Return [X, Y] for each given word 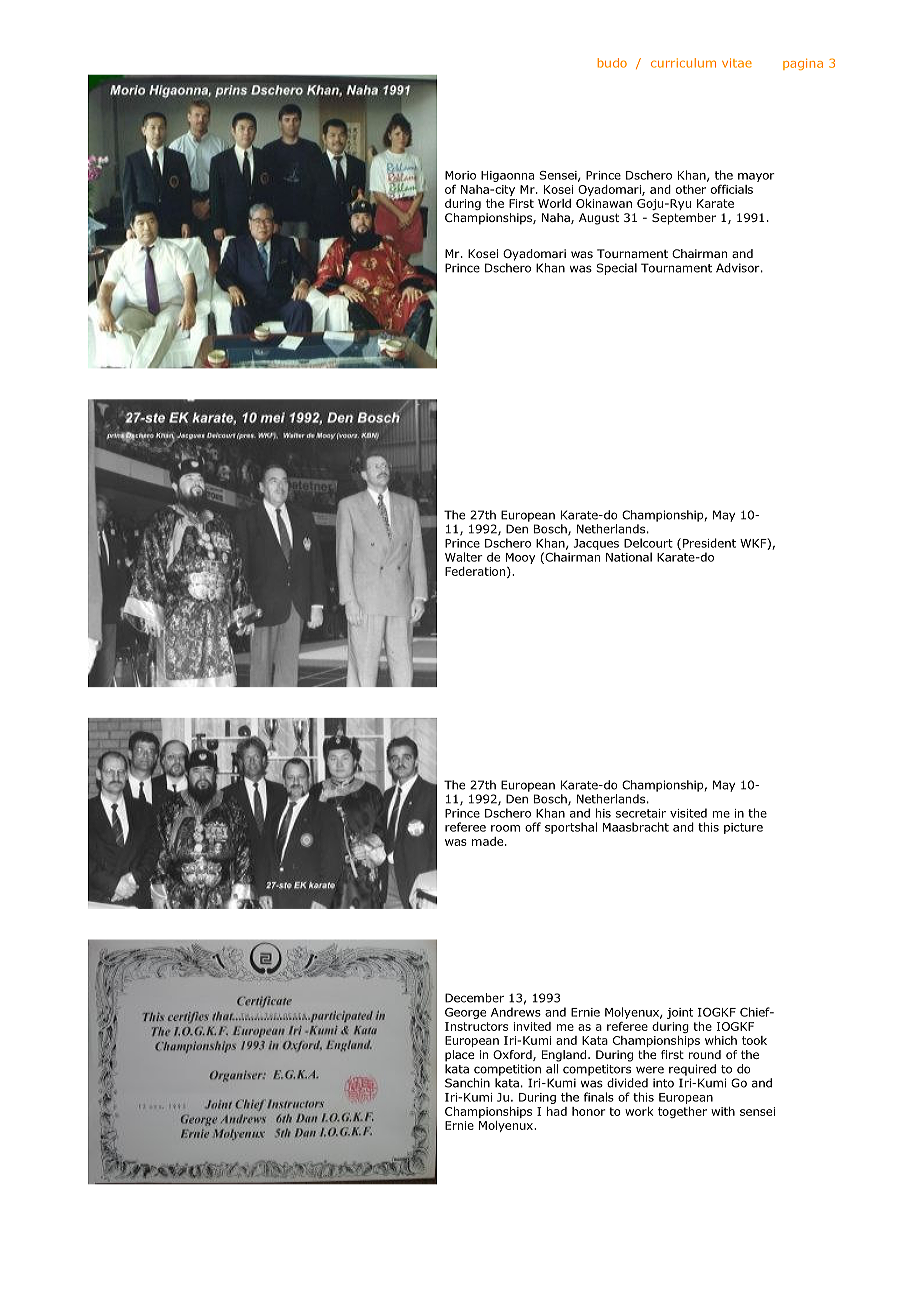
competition [507, 1070]
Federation [476, 572]
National [629, 557]
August [599, 219]
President [709, 543]
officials [732, 189]
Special [617, 269]
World [554, 203]
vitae [737, 63]
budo [612, 63]
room [505, 828]
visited [688, 813]
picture [743, 828]
